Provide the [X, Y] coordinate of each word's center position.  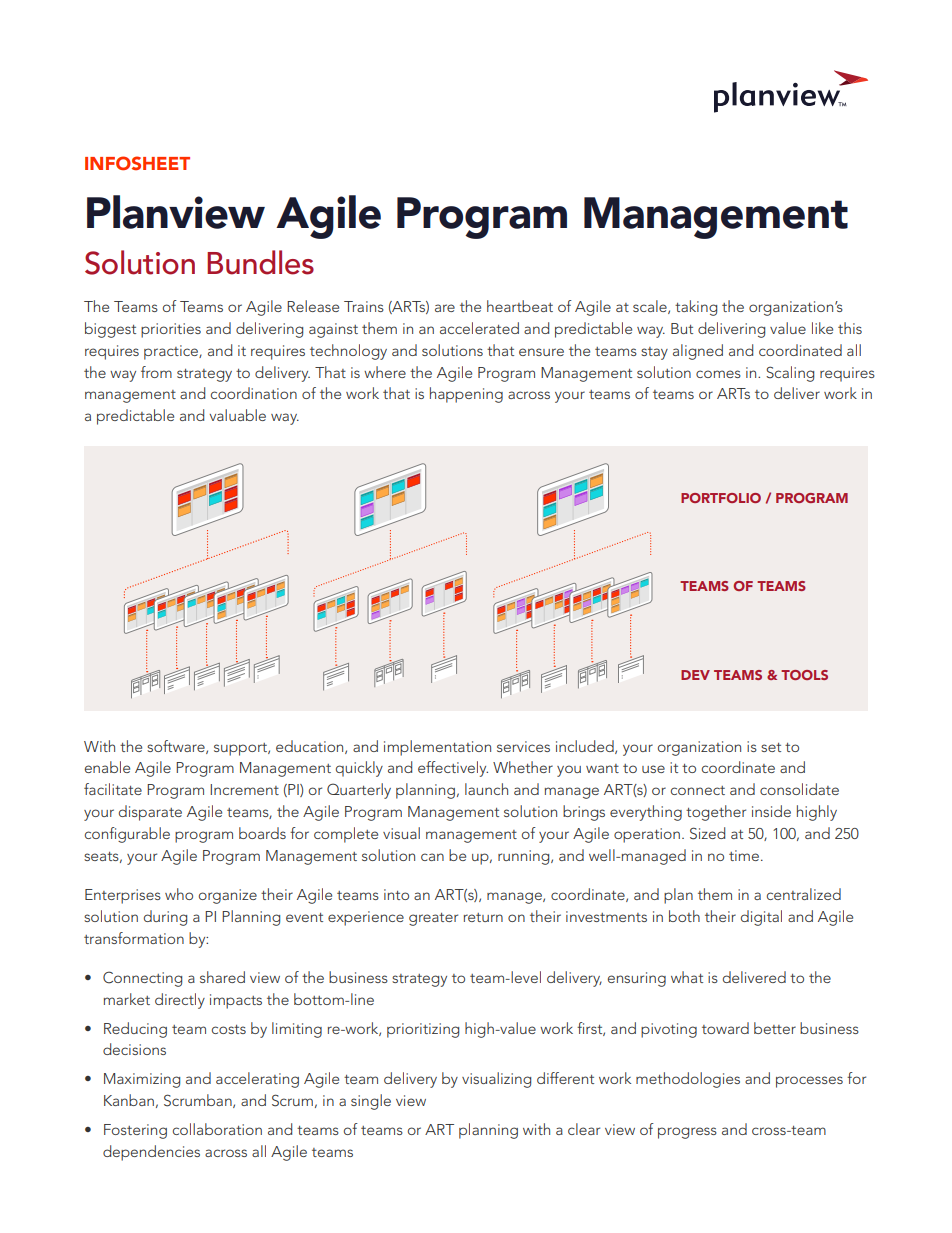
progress [687, 1133]
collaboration [217, 1129]
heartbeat [520, 306]
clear [584, 1129]
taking [696, 308]
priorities [171, 330]
